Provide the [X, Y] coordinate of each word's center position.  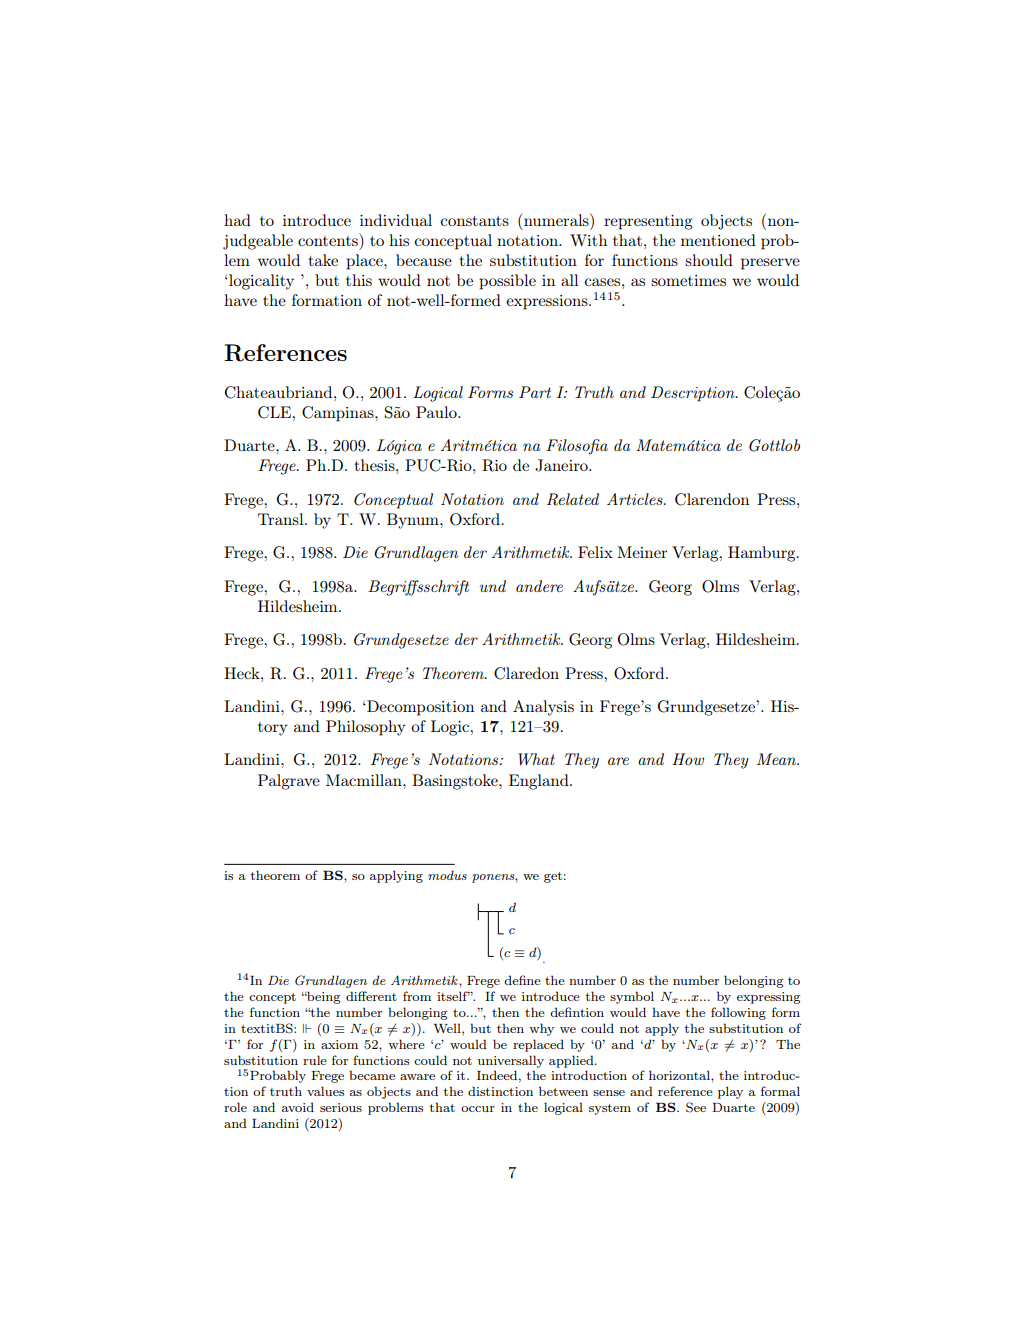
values [326, 1091]
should [709, 260]
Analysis [543, 708]
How [688, 759]
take [323, 260]
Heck [243, 673]
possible [507, 282]
